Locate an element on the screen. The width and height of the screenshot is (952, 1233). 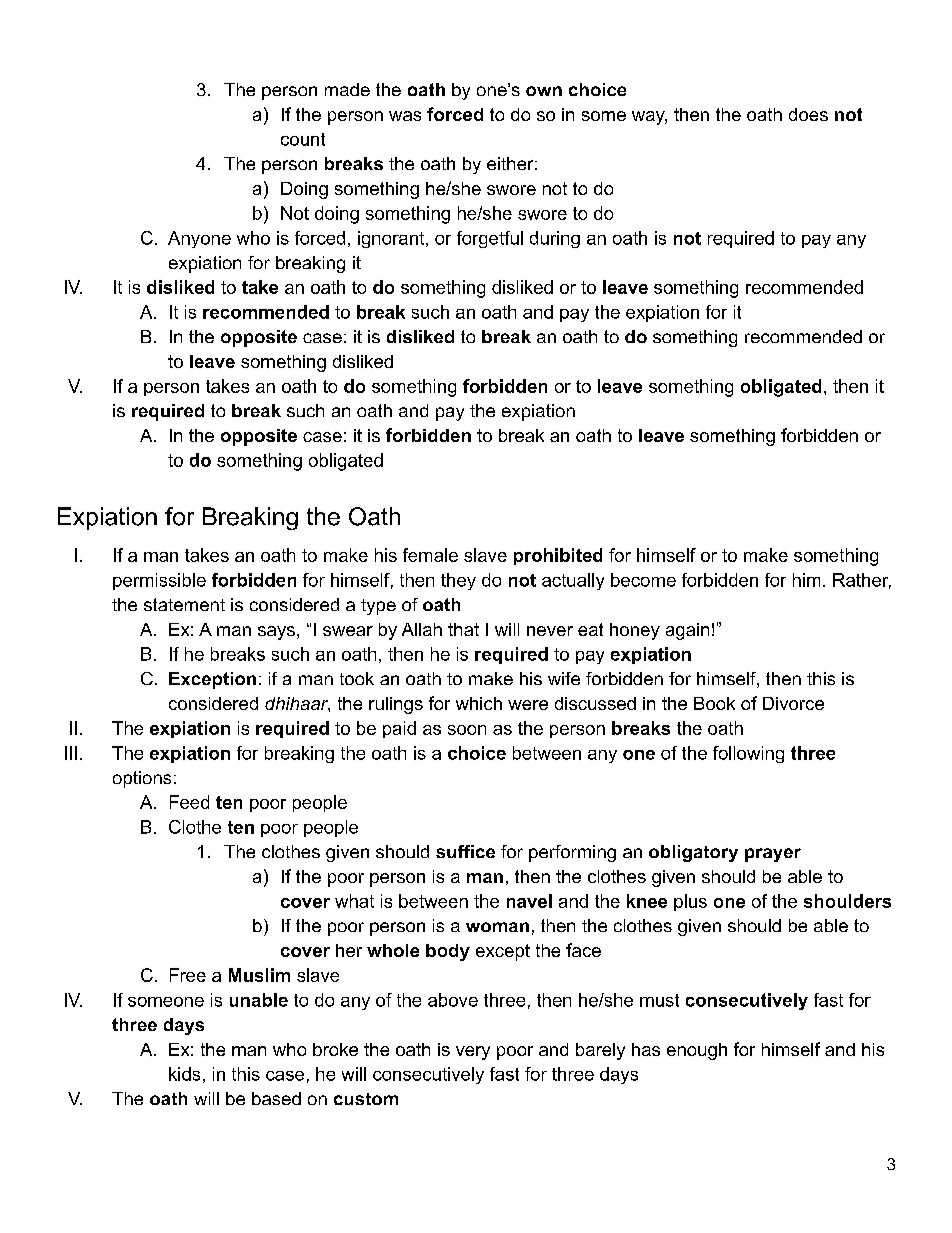
ignorant is located at coordinates (391, 239).
